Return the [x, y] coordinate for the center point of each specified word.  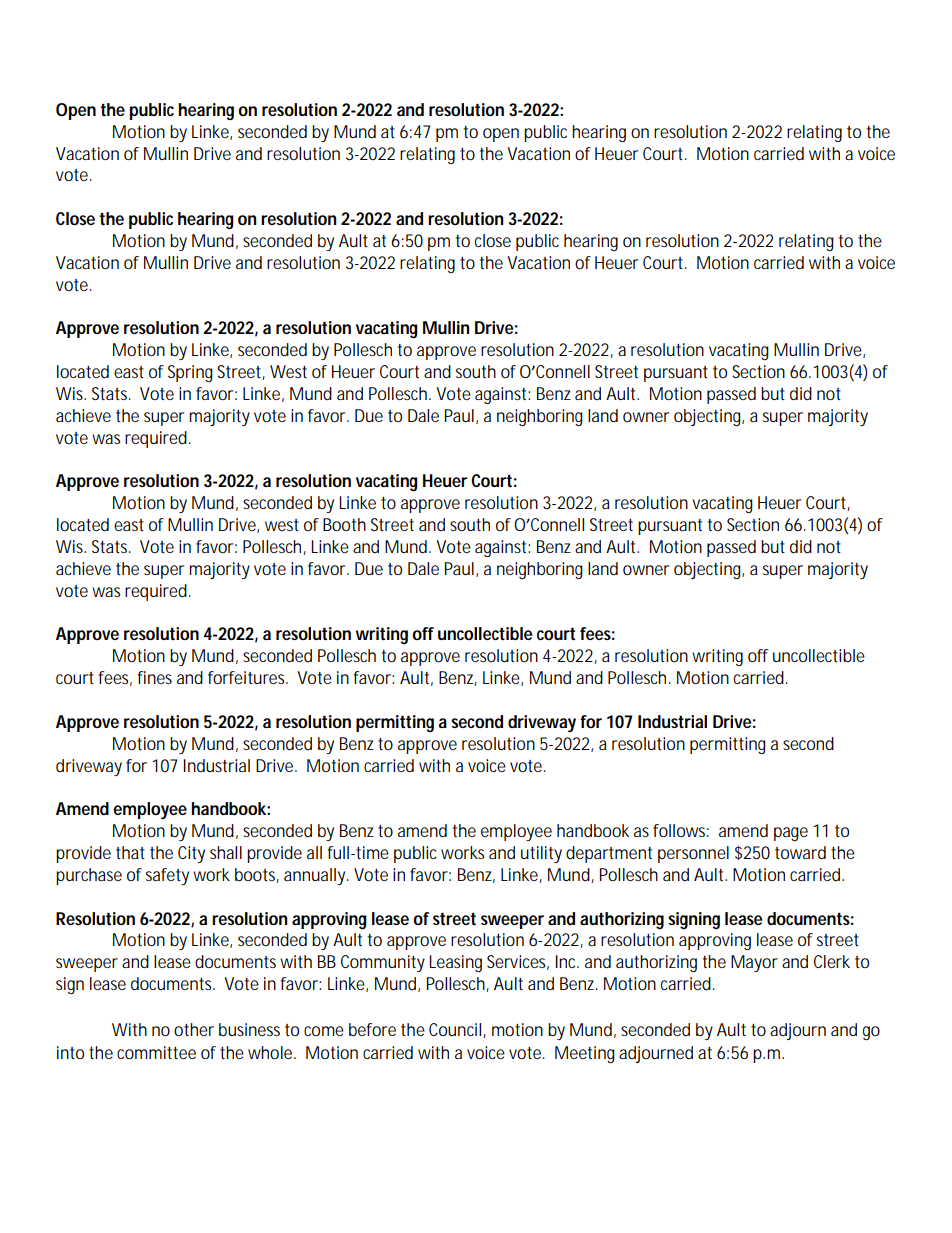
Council [456, 1030]
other [194, 1029]
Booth [344, 524]
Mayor [754, 963]
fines [155, 677]
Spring [190, 373]
